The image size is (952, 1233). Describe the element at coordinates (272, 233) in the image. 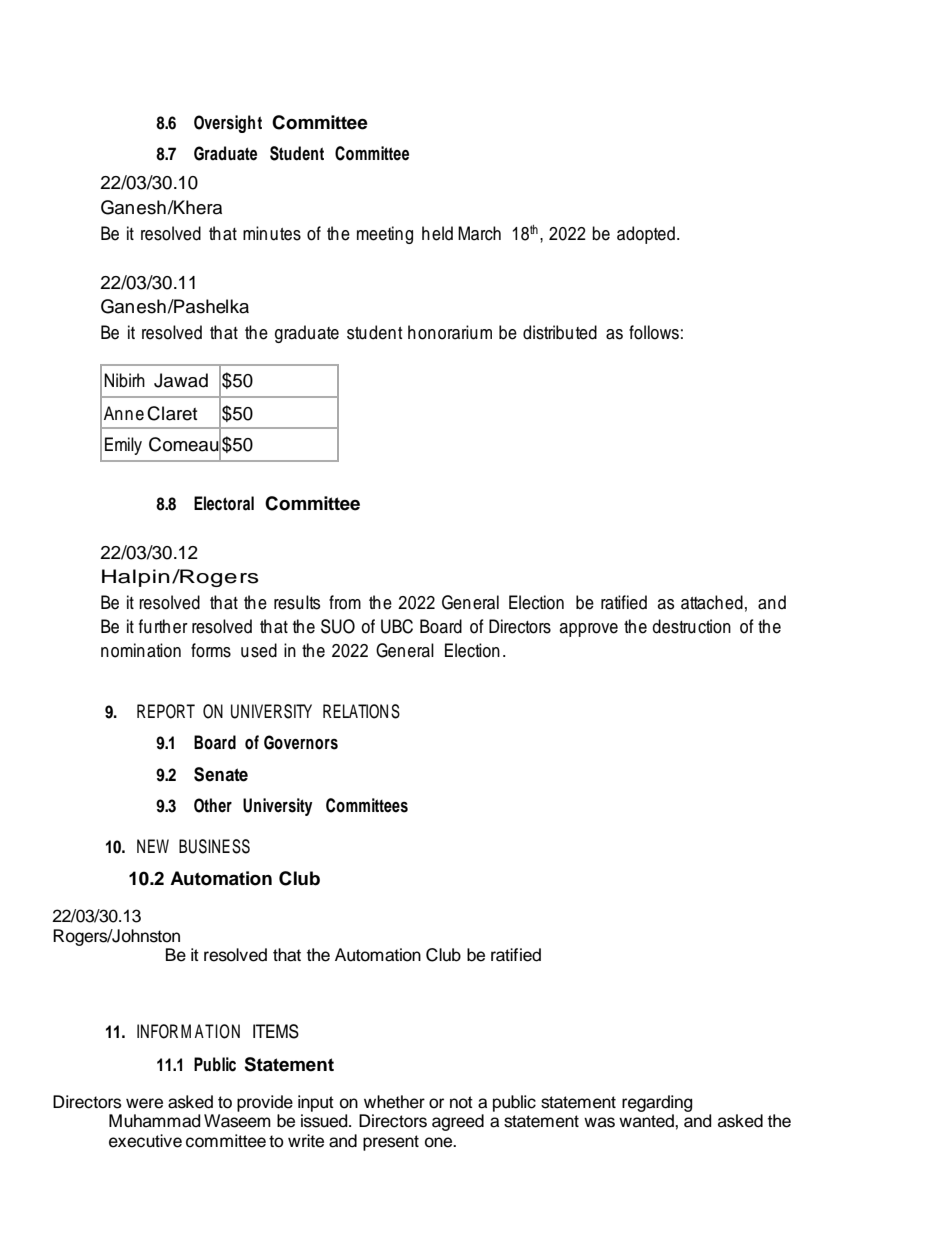

I see `minutes` at that location.
